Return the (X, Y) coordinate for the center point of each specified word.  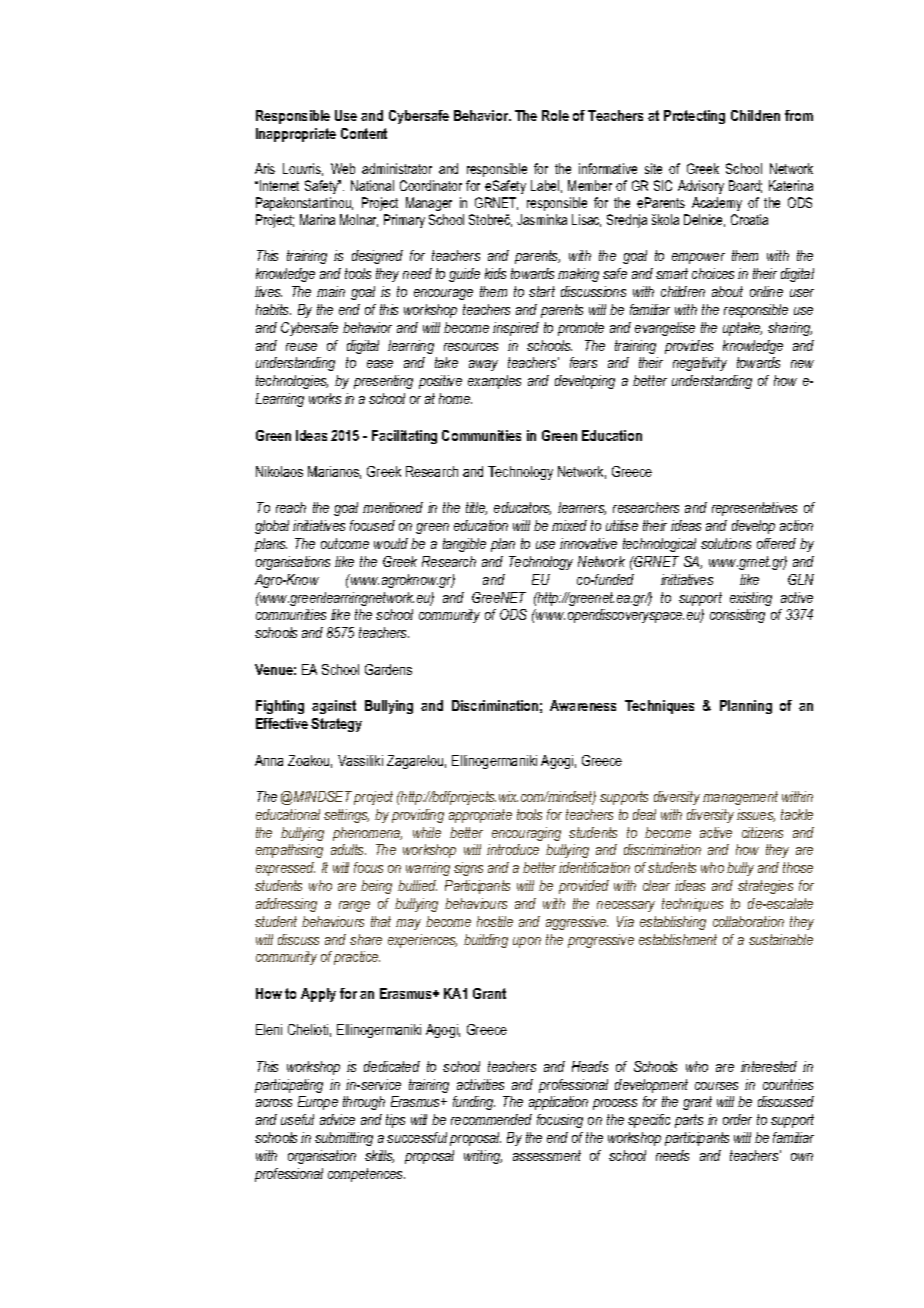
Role (555, 115)
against (334, 707)
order (737, 1119)
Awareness (583, 705)
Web (343, 168)
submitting (344, 1139)
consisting (737, 616)
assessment (547, 1155)
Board (745, 186)
